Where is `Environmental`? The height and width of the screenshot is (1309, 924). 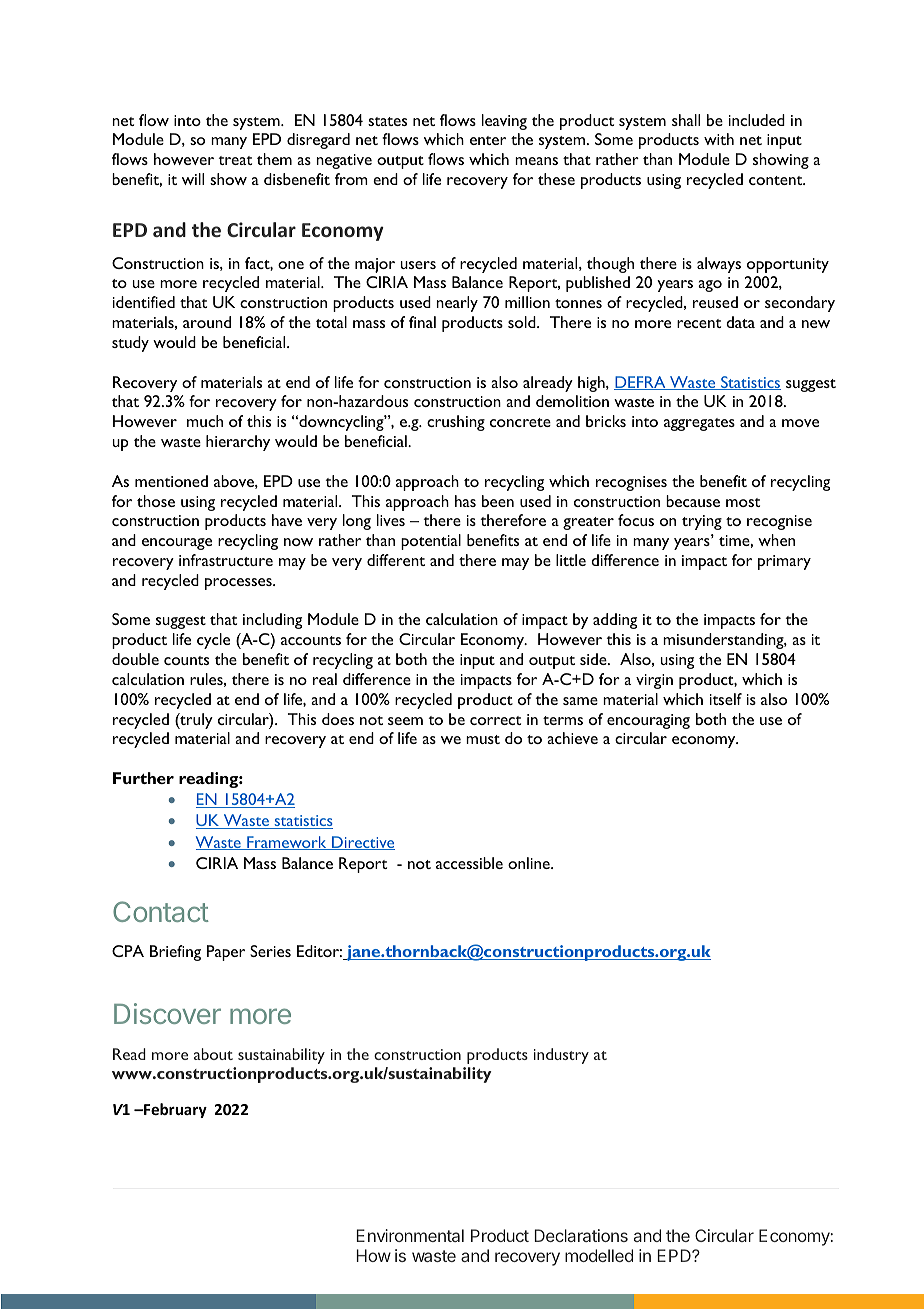 Environmental is located at coordinates (410, 1235).
